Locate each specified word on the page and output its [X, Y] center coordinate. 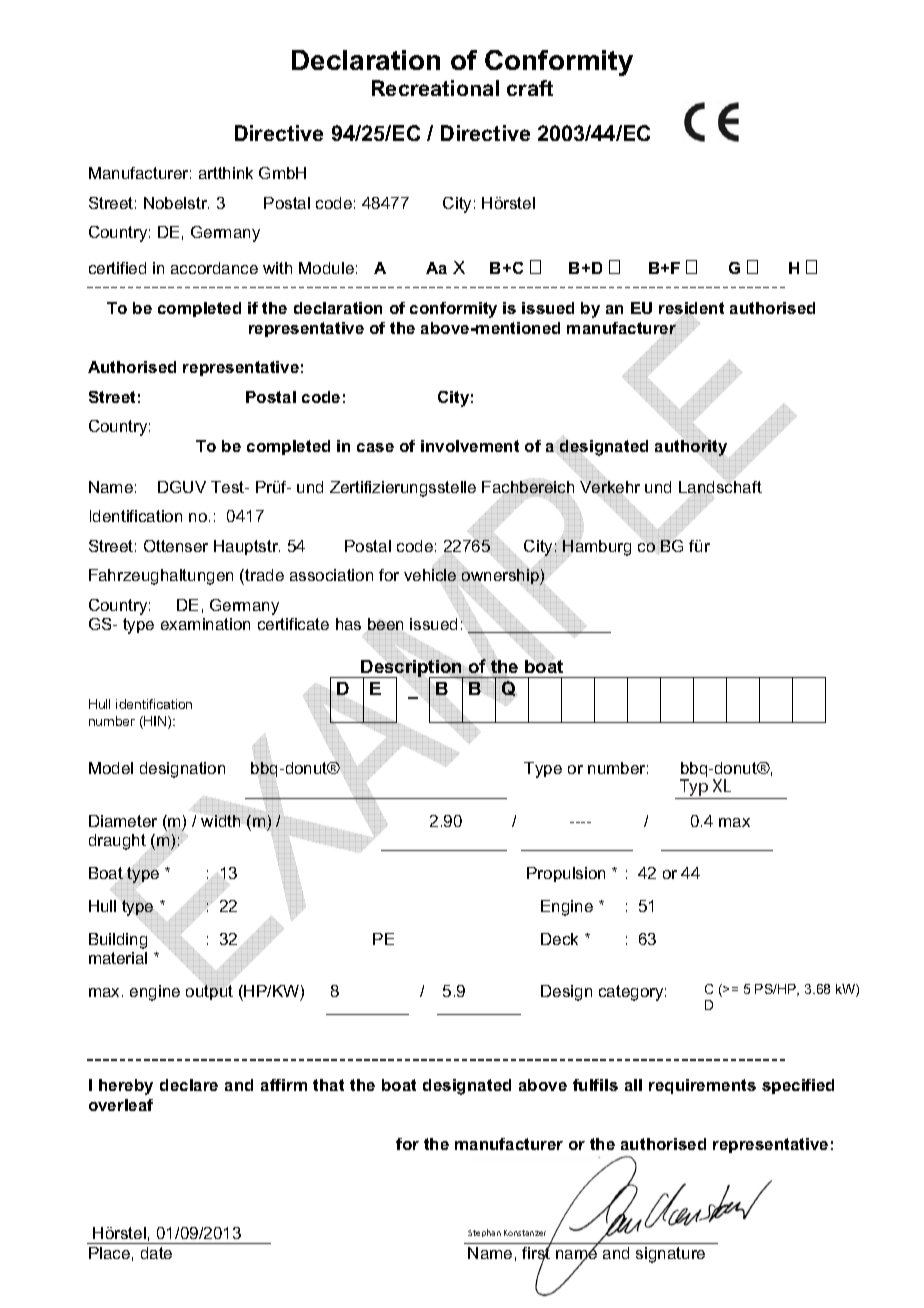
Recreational [435, 88]
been [385, 624]
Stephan [484, 1233]
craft [530, 88]
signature [670, 1255]
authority [691, 448]
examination [205, 624]
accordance [214, 268]
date [156, 1253]
